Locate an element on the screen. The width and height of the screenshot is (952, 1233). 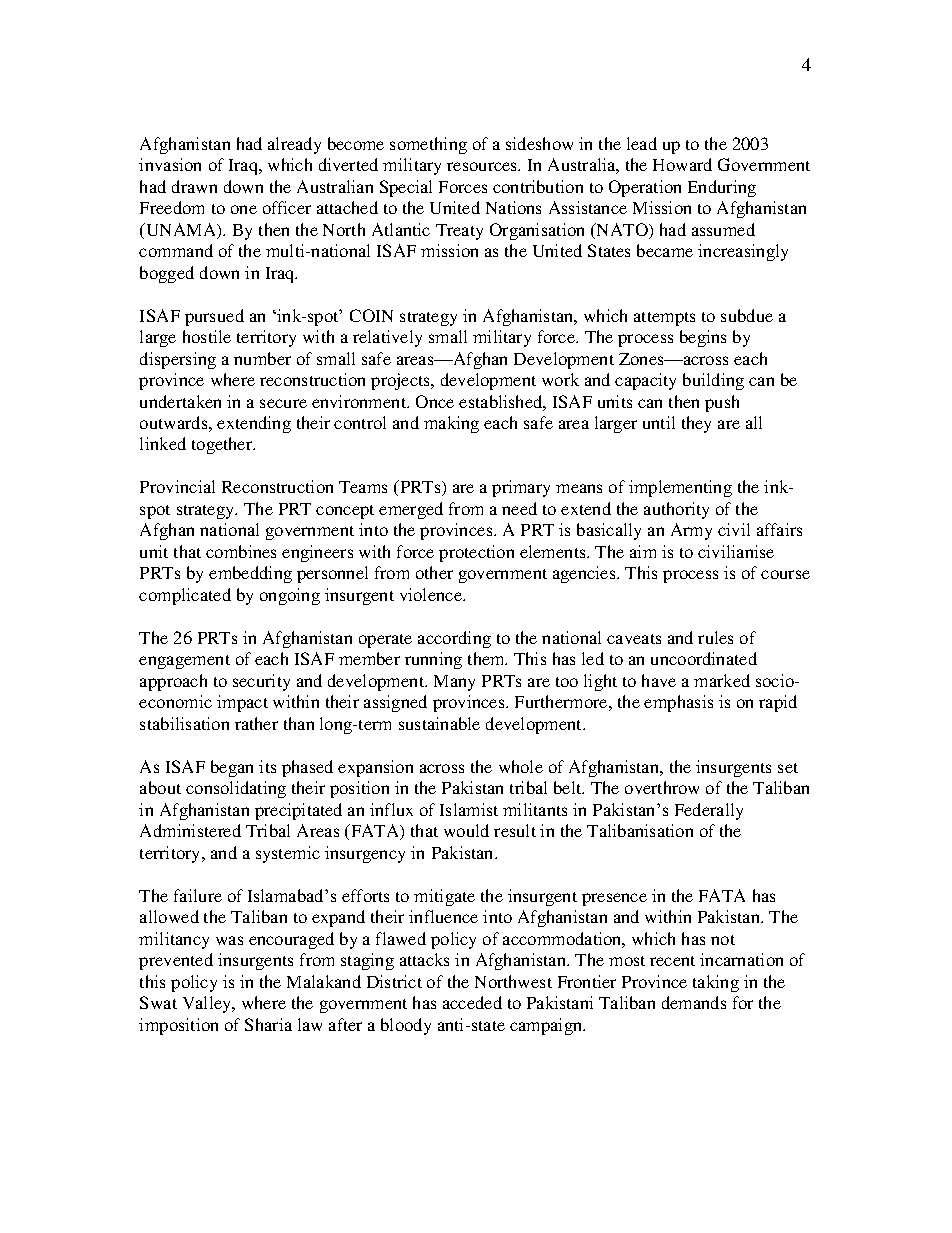
Federally is located at coordinates (709, 811).
